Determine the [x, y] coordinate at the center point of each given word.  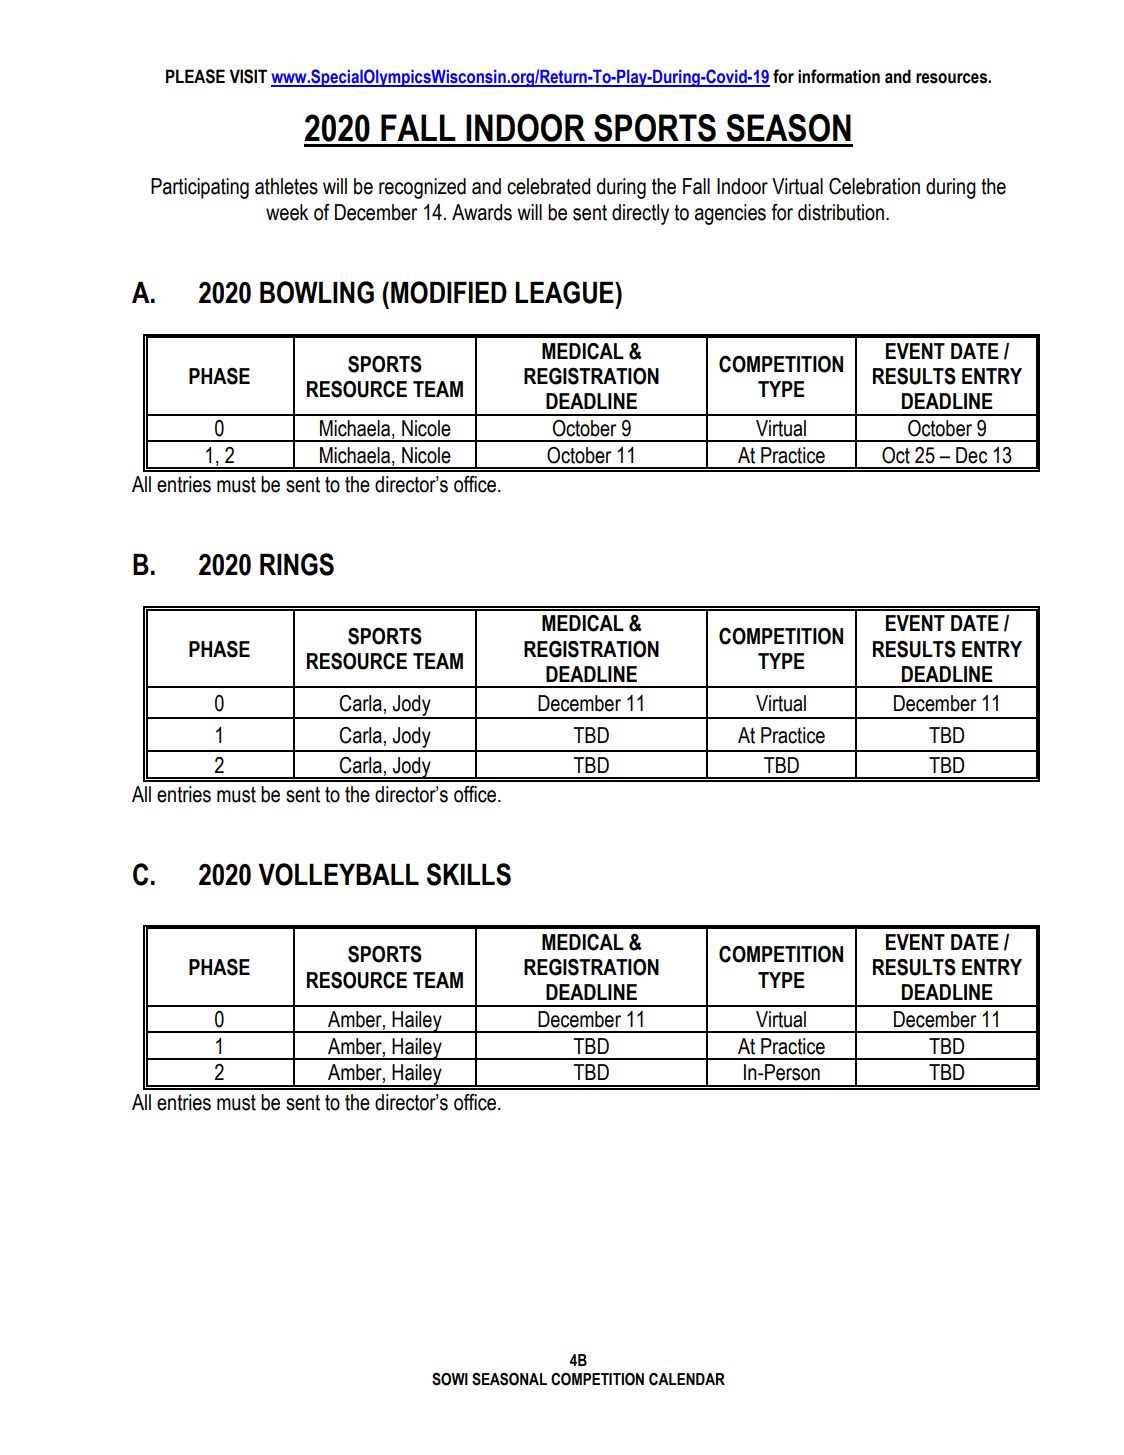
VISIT [248, 76]
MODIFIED [449, 292]
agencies [730, 214]
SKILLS [469, 874]
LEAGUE [565, 292]
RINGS [297, 564]
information [839, 76]
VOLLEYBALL [338, 874]
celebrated [548, 186]
